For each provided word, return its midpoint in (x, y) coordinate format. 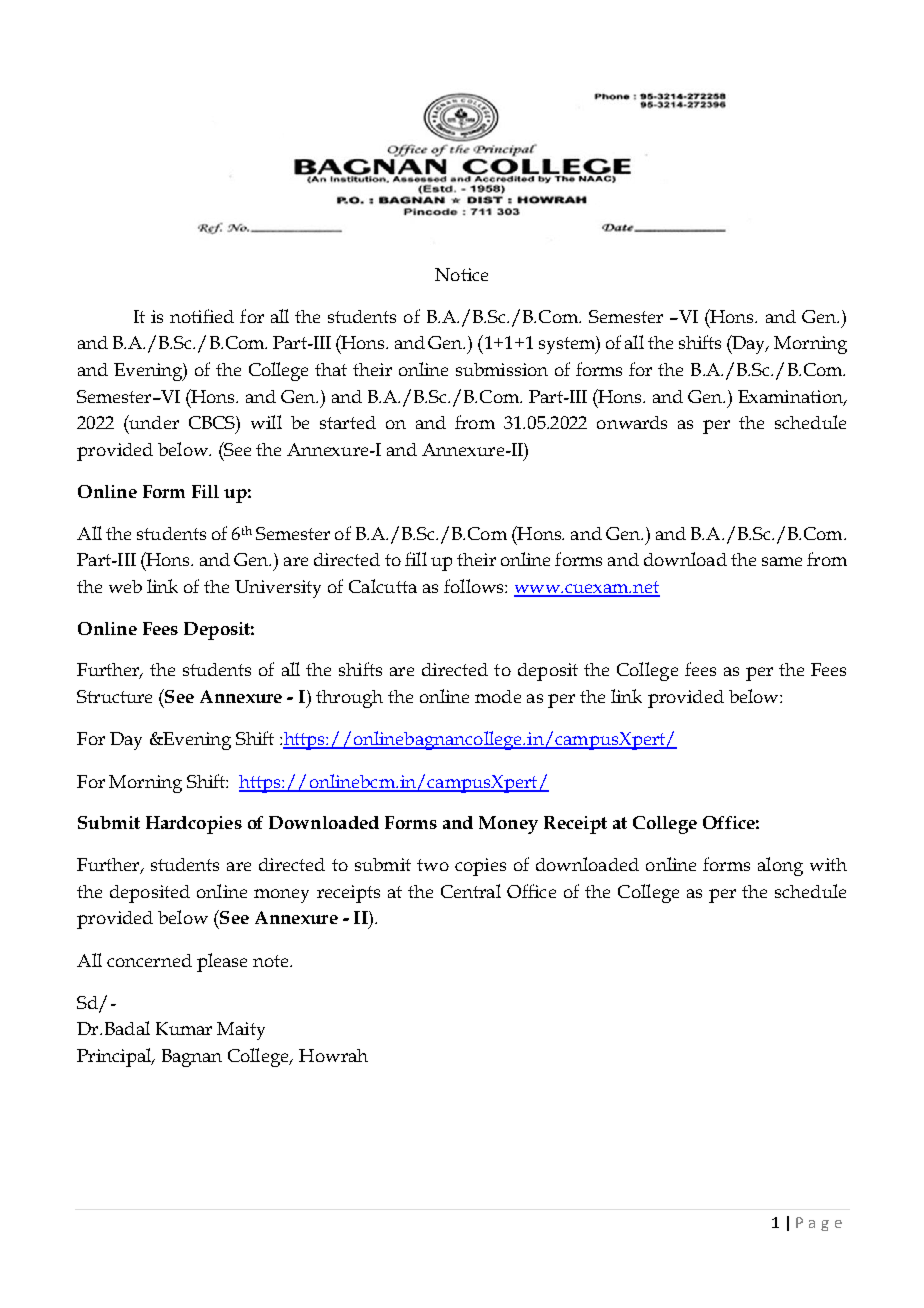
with (828, 864)
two (433, 865)
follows (475, 586)
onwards (632, 422)
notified (202, 316)
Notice (461, 274)
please (222, 962)
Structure (114, 696)
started (348, 422)
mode (498, 696)
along (780, 866)
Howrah (333, 1055)
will (266, 422)
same (782, 561)
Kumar (184, 1028)
